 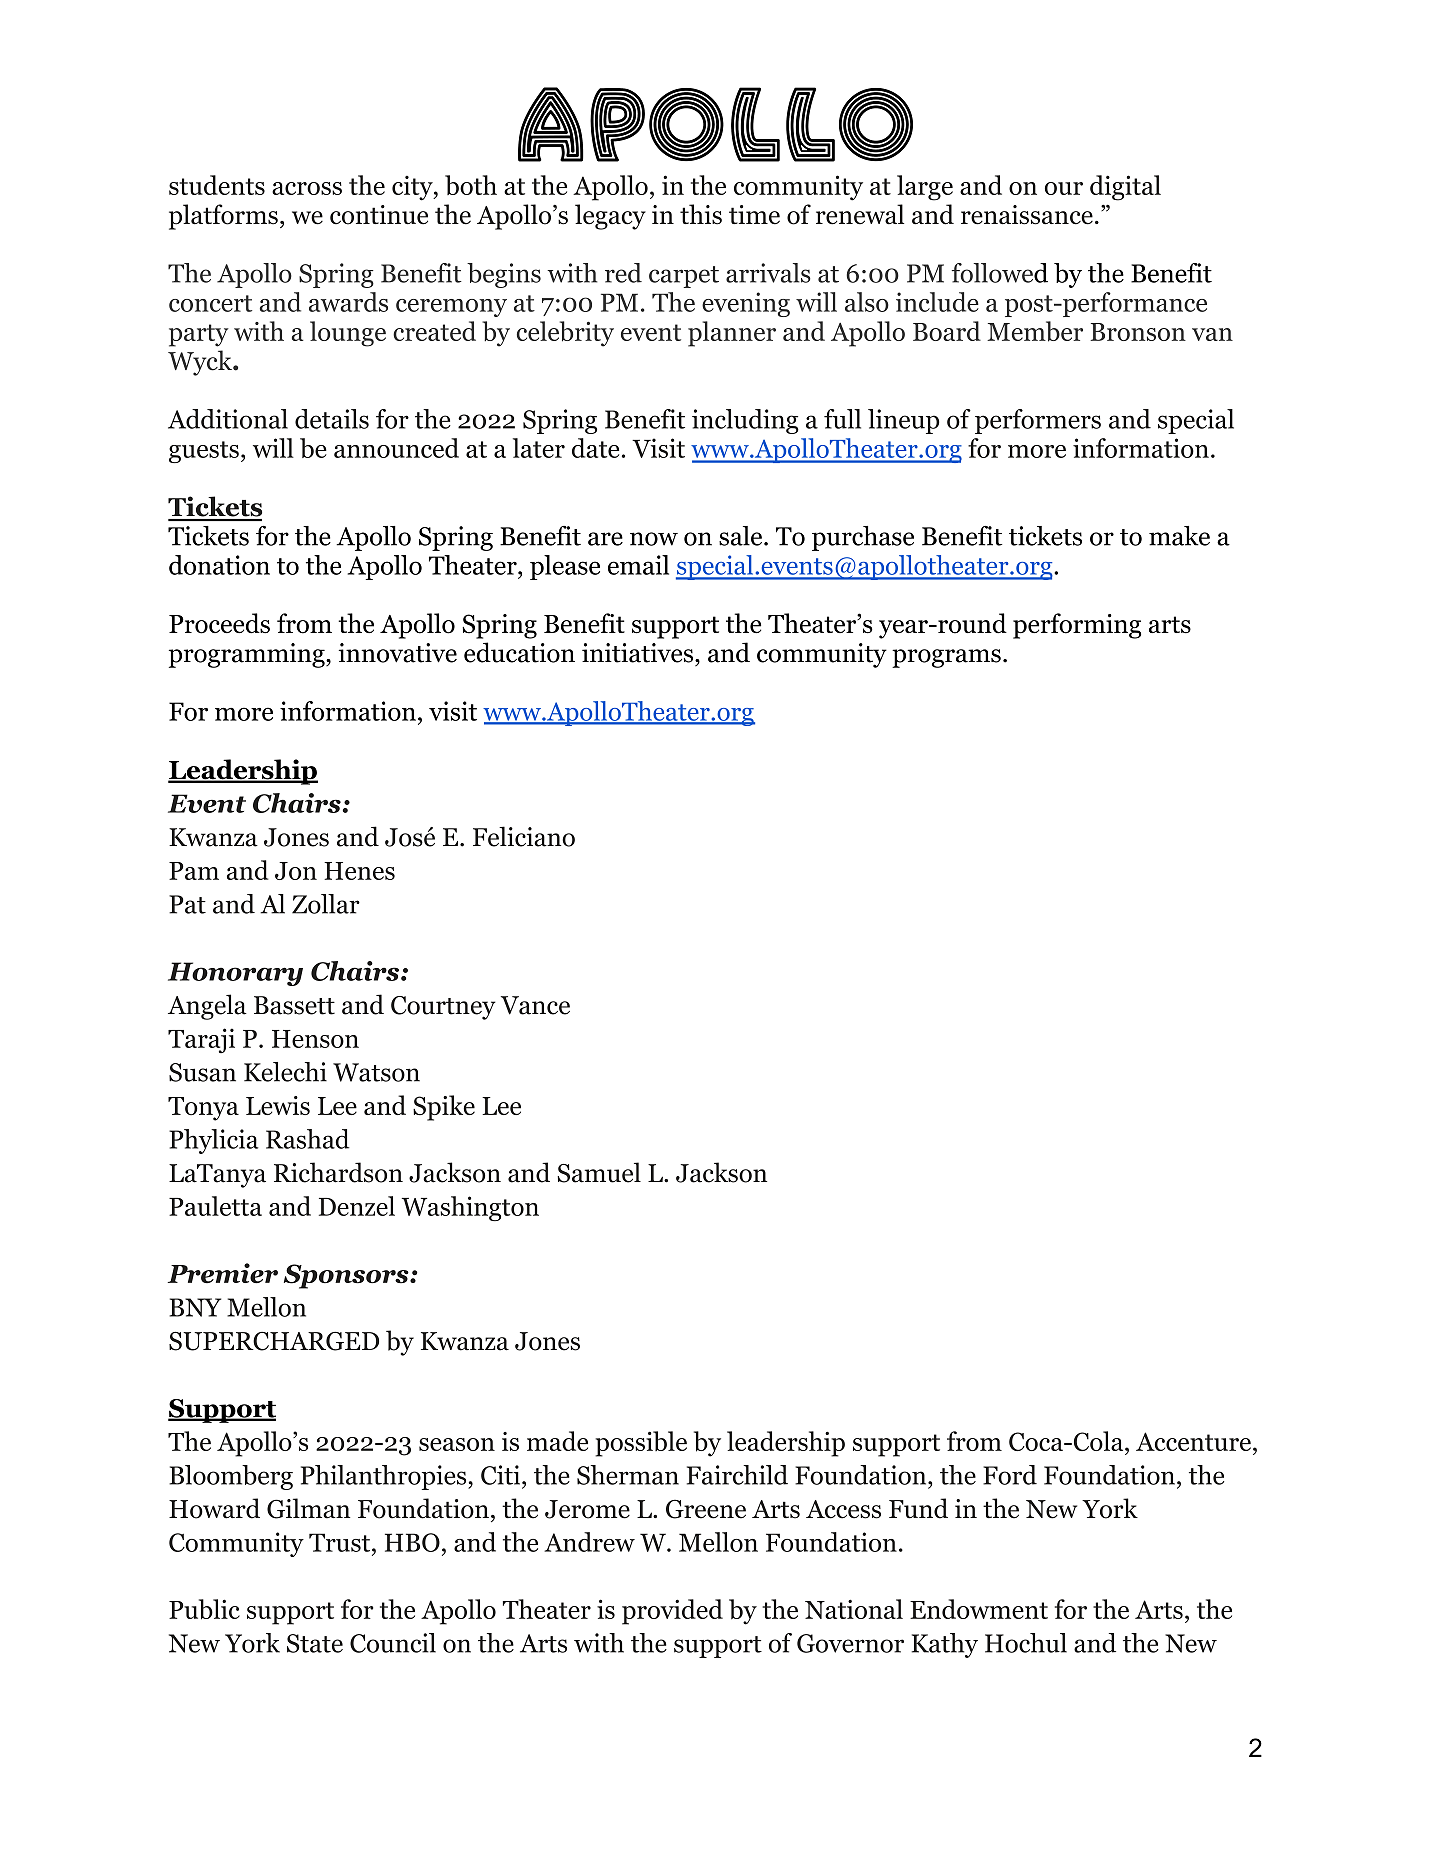 What do you see at coordinates (639, 653) in the screenshot?
I see `initiatives` at bounding box center [639, 653].
